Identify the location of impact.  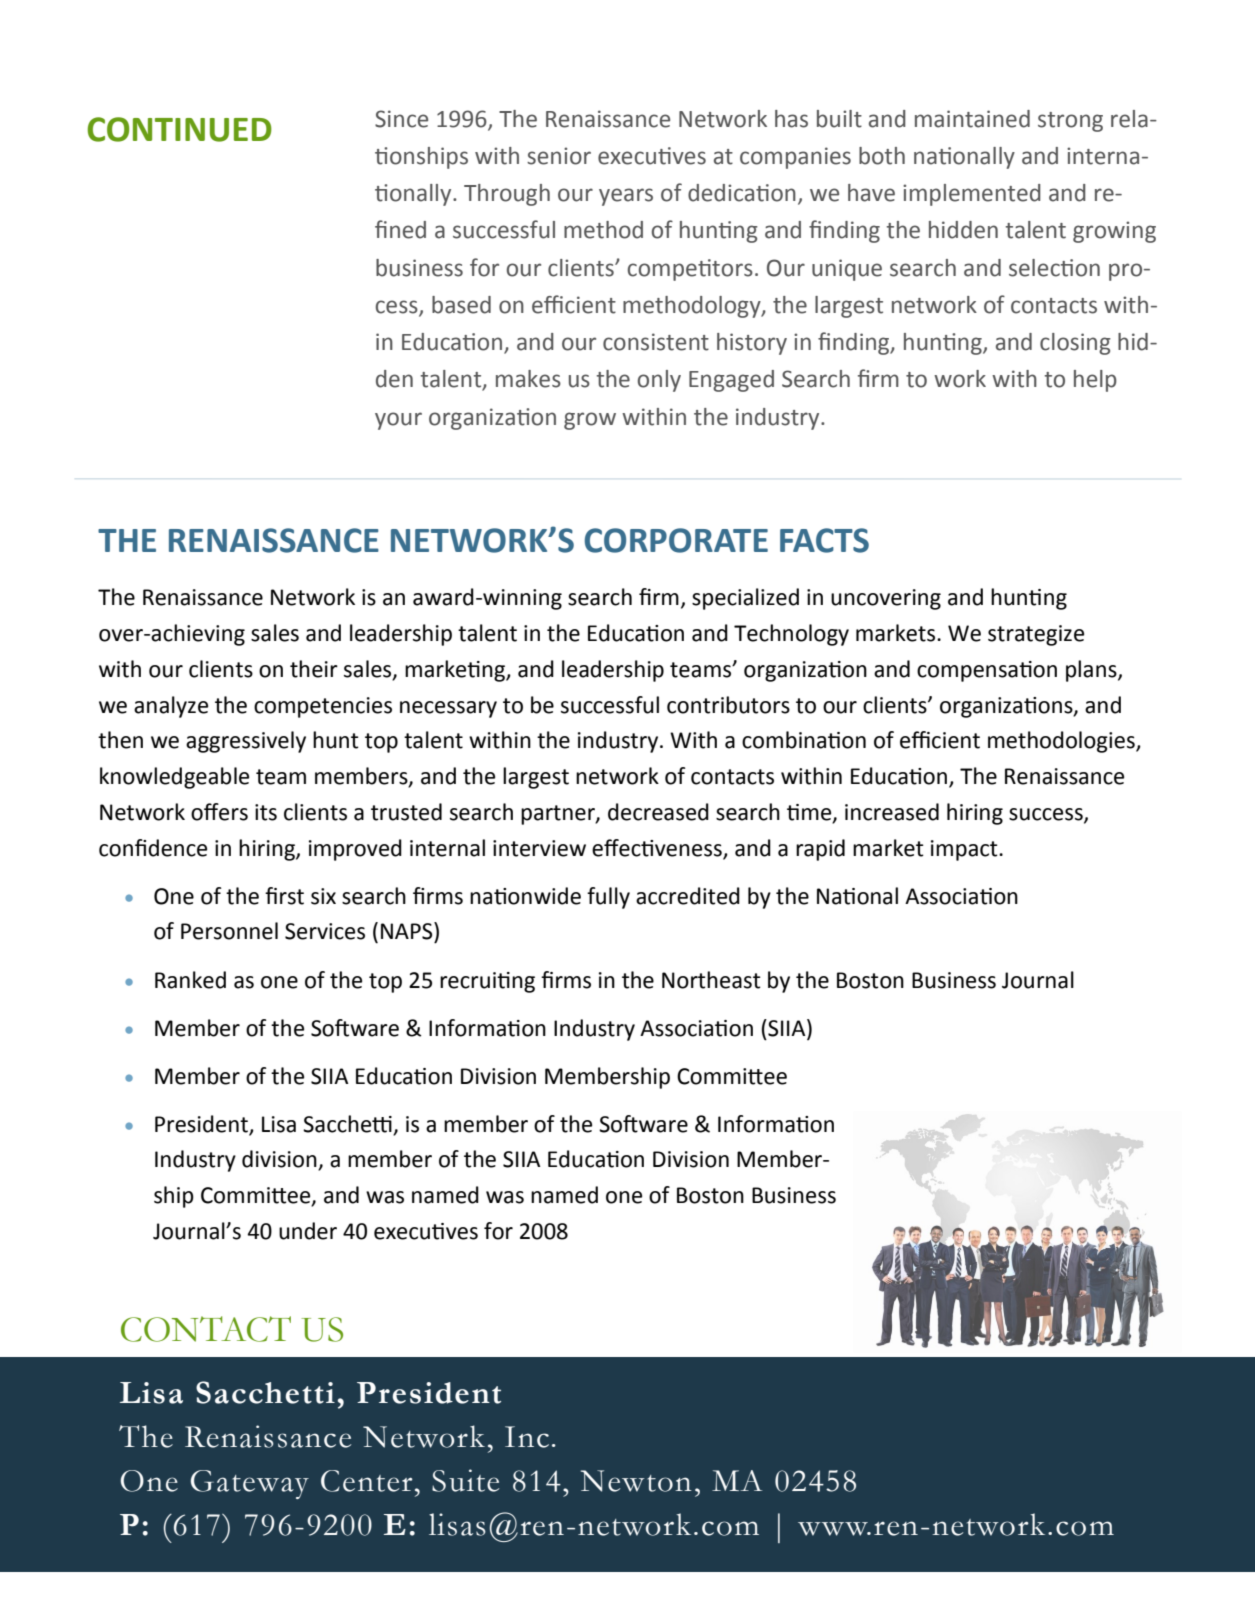
(965, 850).
